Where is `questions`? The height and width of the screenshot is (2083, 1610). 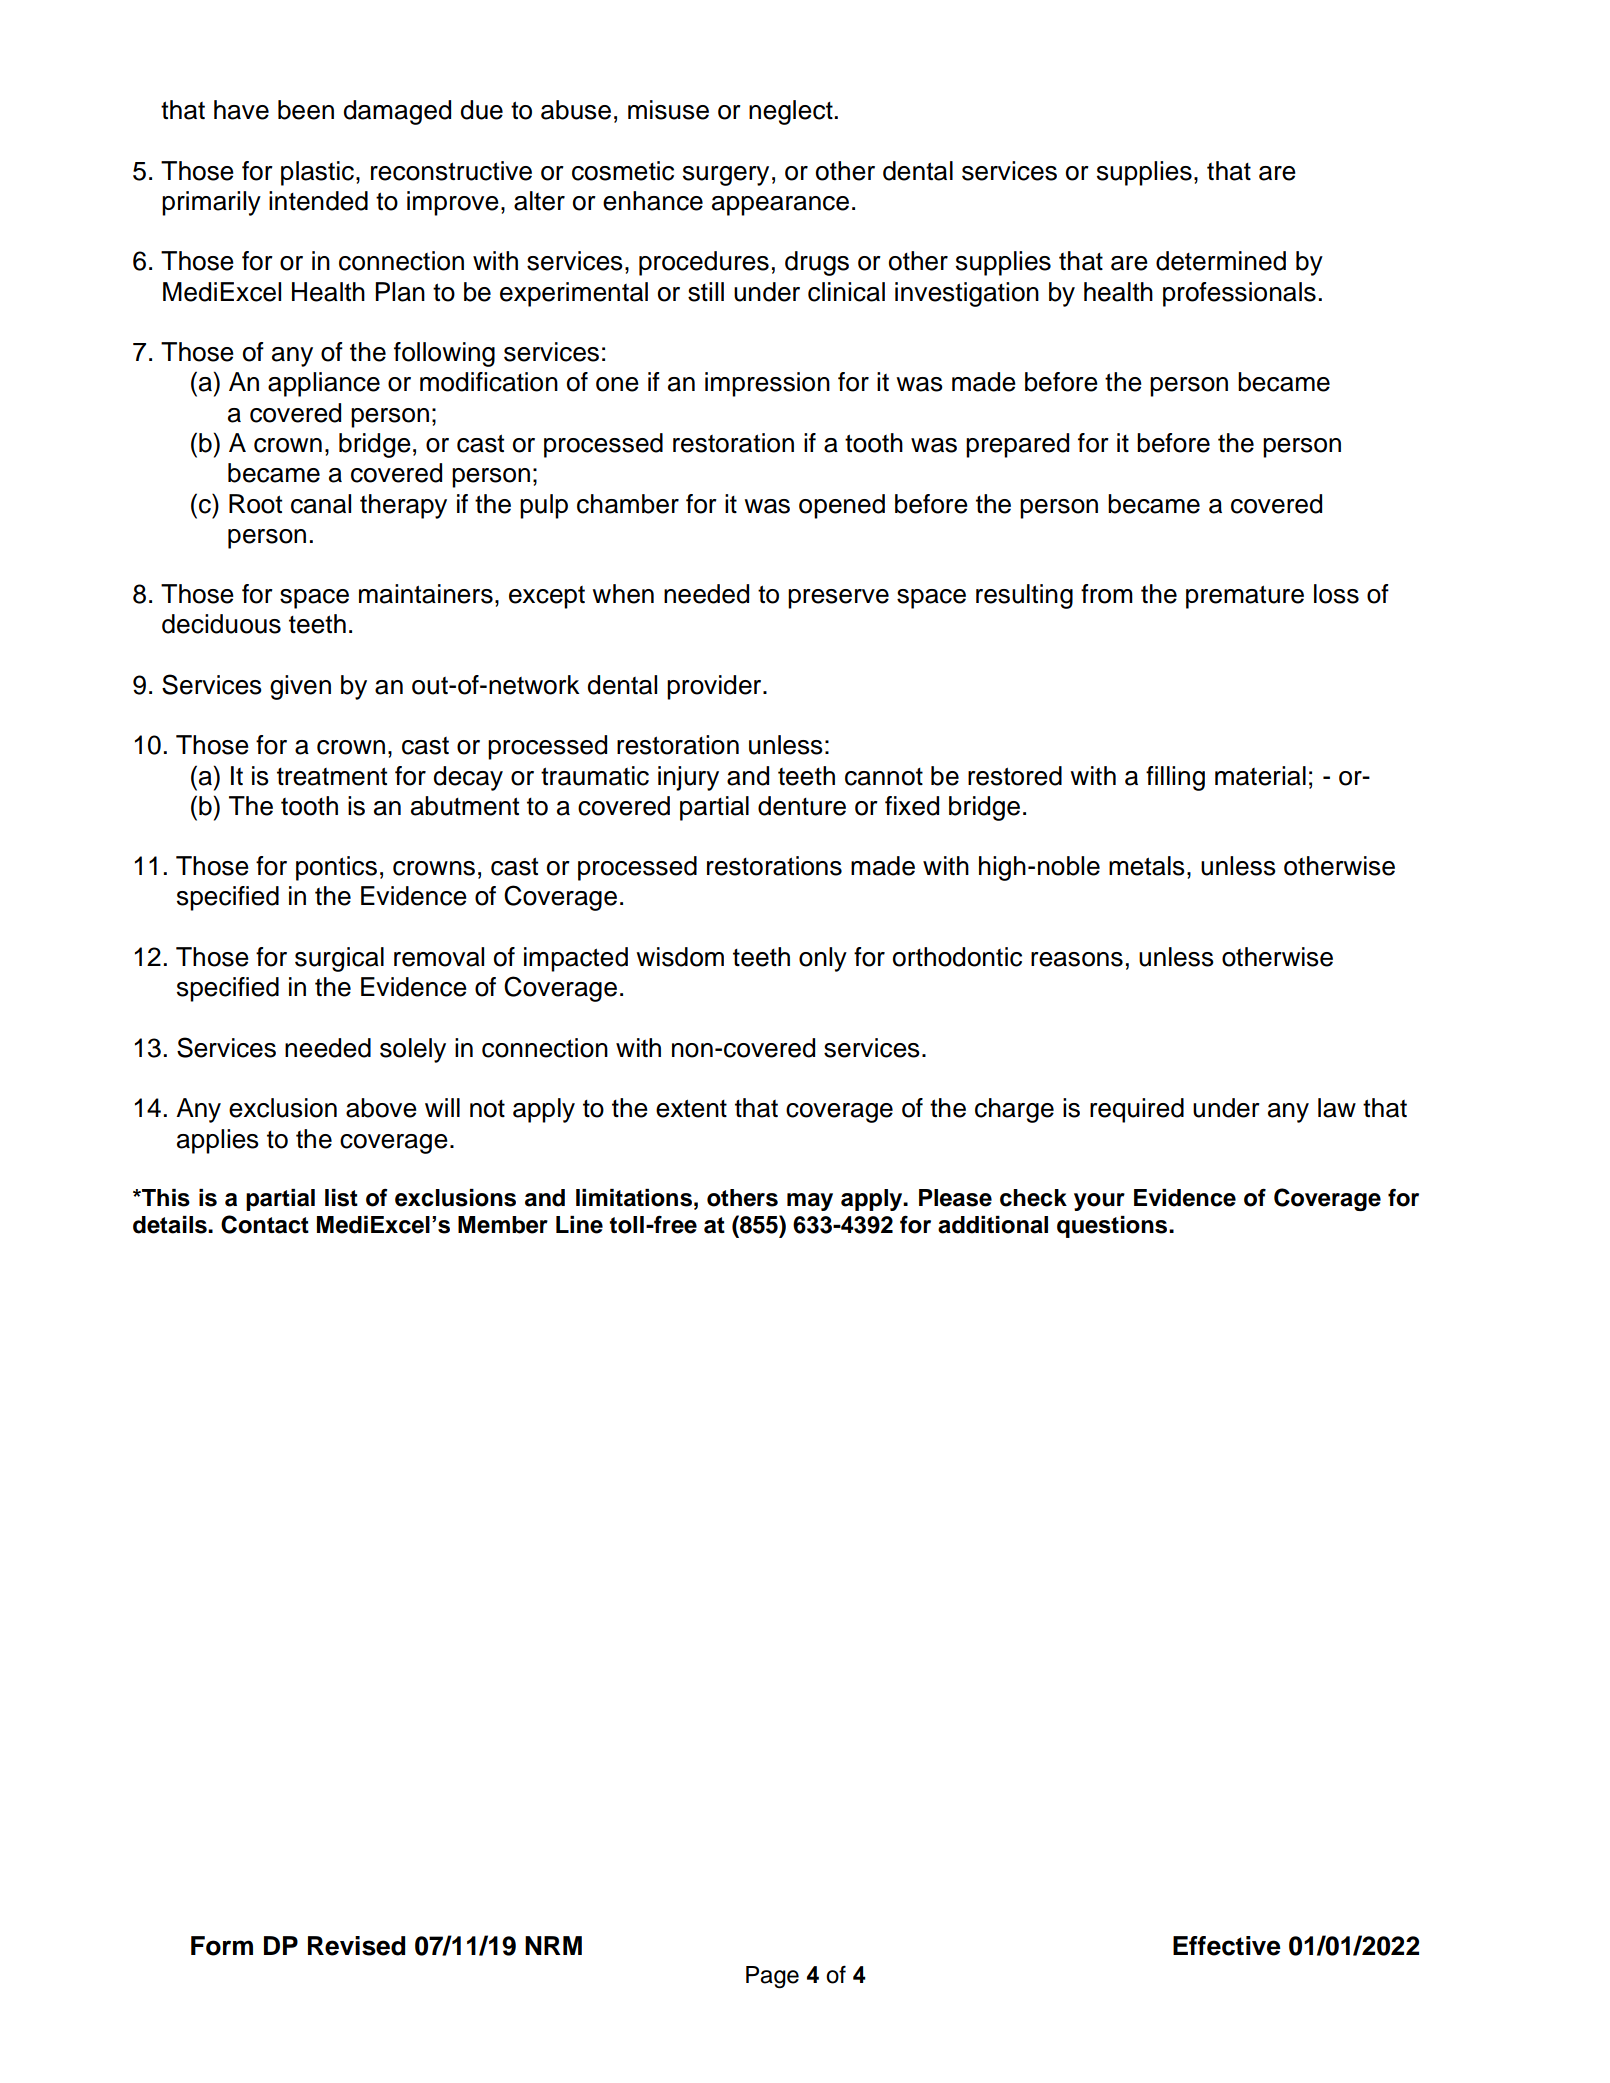 questions is located at coordinates (1113, 1227).
